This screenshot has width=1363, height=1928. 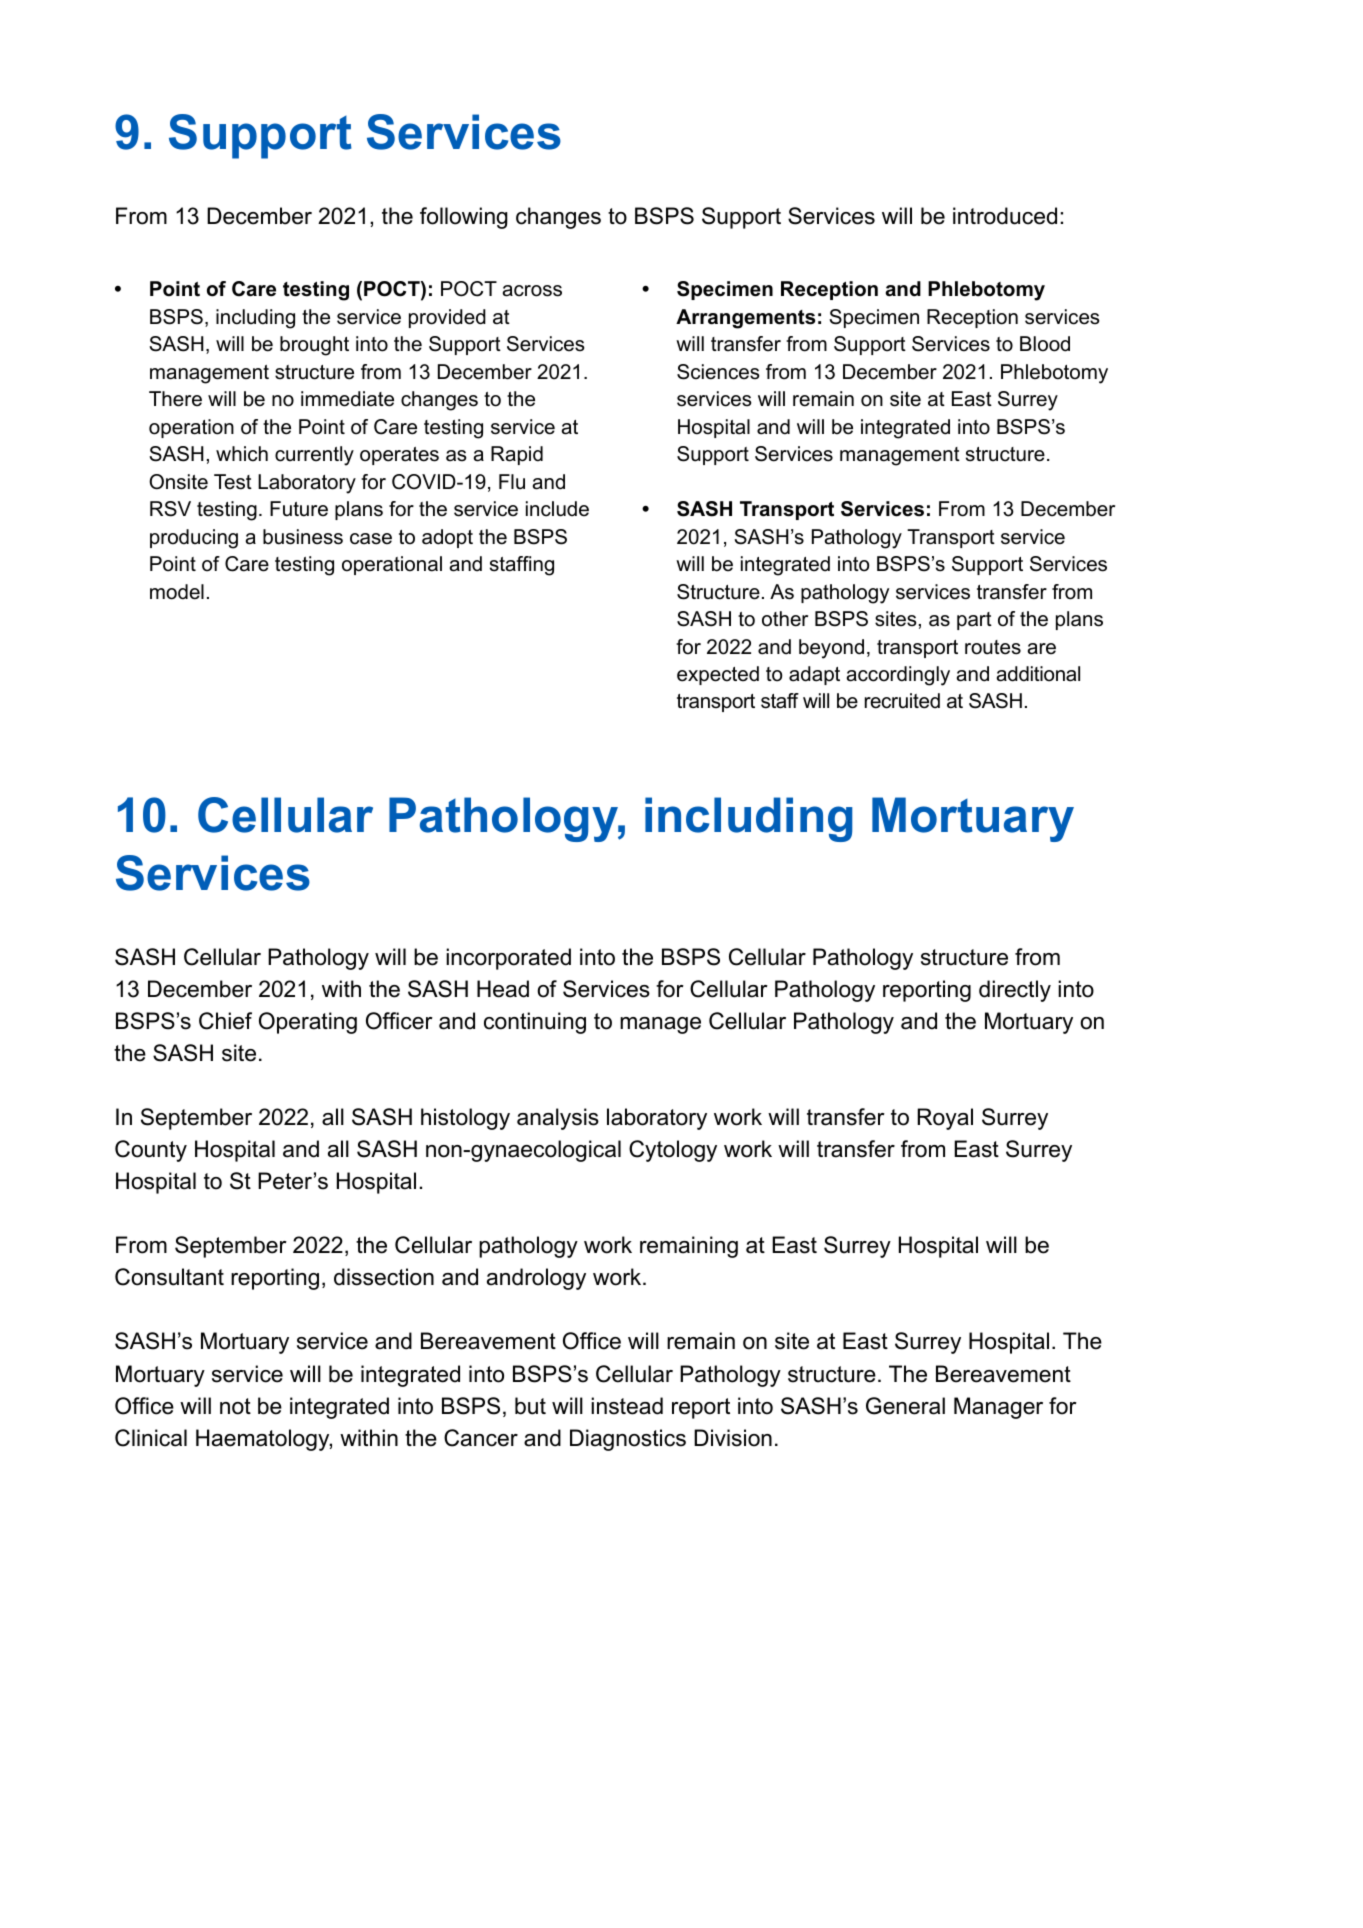 I want to click on part, so click(x=974, y=621).
